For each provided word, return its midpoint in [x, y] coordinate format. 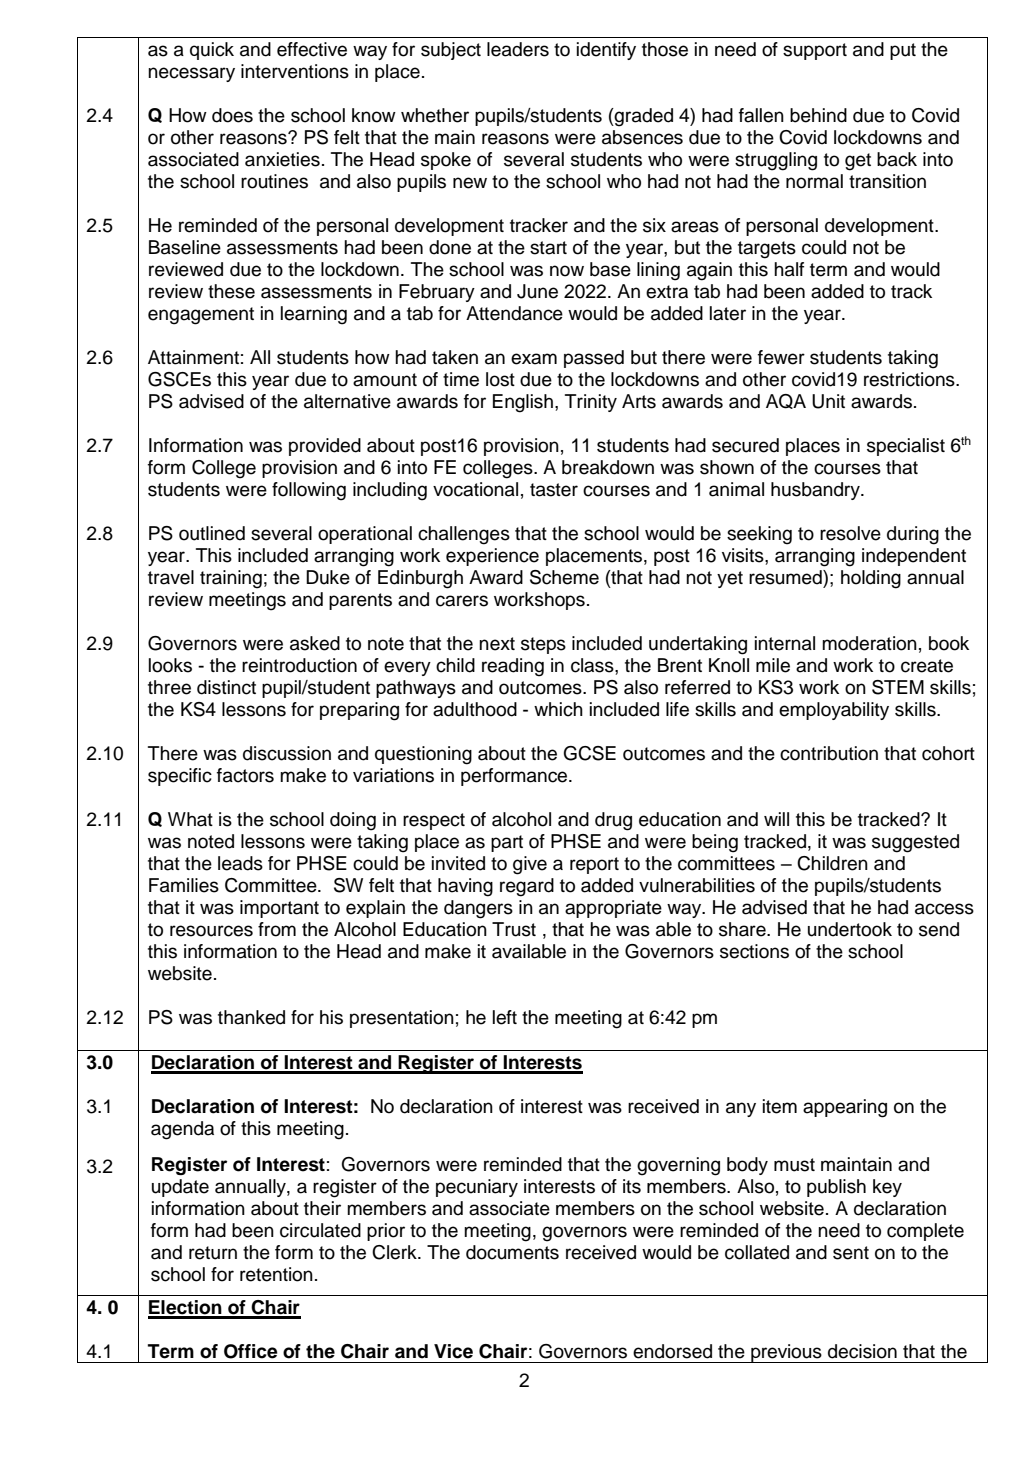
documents [512, 1252]
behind [818, 115]
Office [251, 1351]
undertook [850, 929]
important [279, 909]
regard [527, 887]
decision [862, 1351]
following [309, 491]
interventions [295, 71]
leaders [518, 49]
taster [554, 490]
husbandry [816, 491]
